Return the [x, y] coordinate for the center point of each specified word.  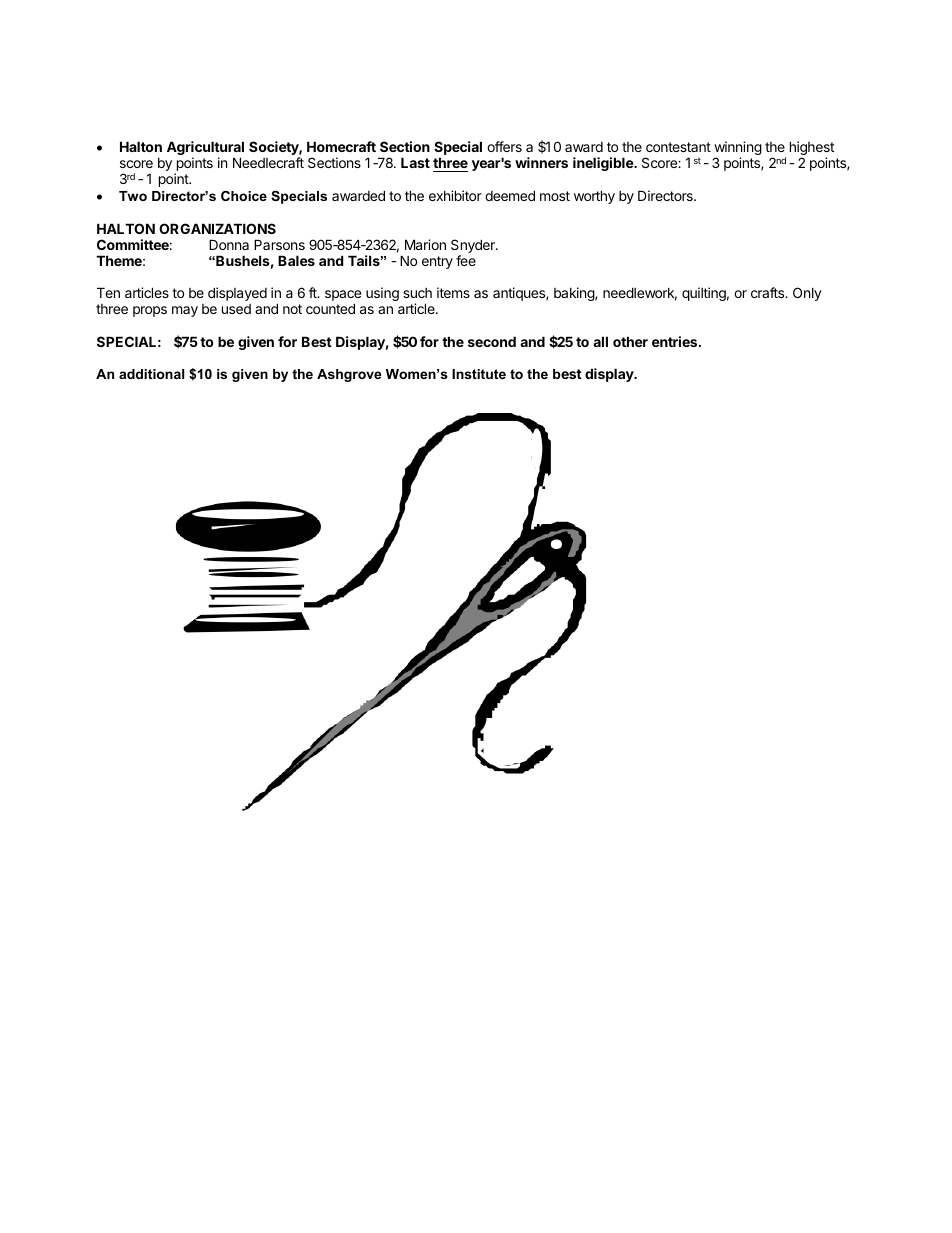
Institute [479, 374]
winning [738, 149]
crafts [769, 292]
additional [151, 374]
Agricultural [205, 149]
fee [466, 260]
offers [504, 146]
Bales [296, 260]
